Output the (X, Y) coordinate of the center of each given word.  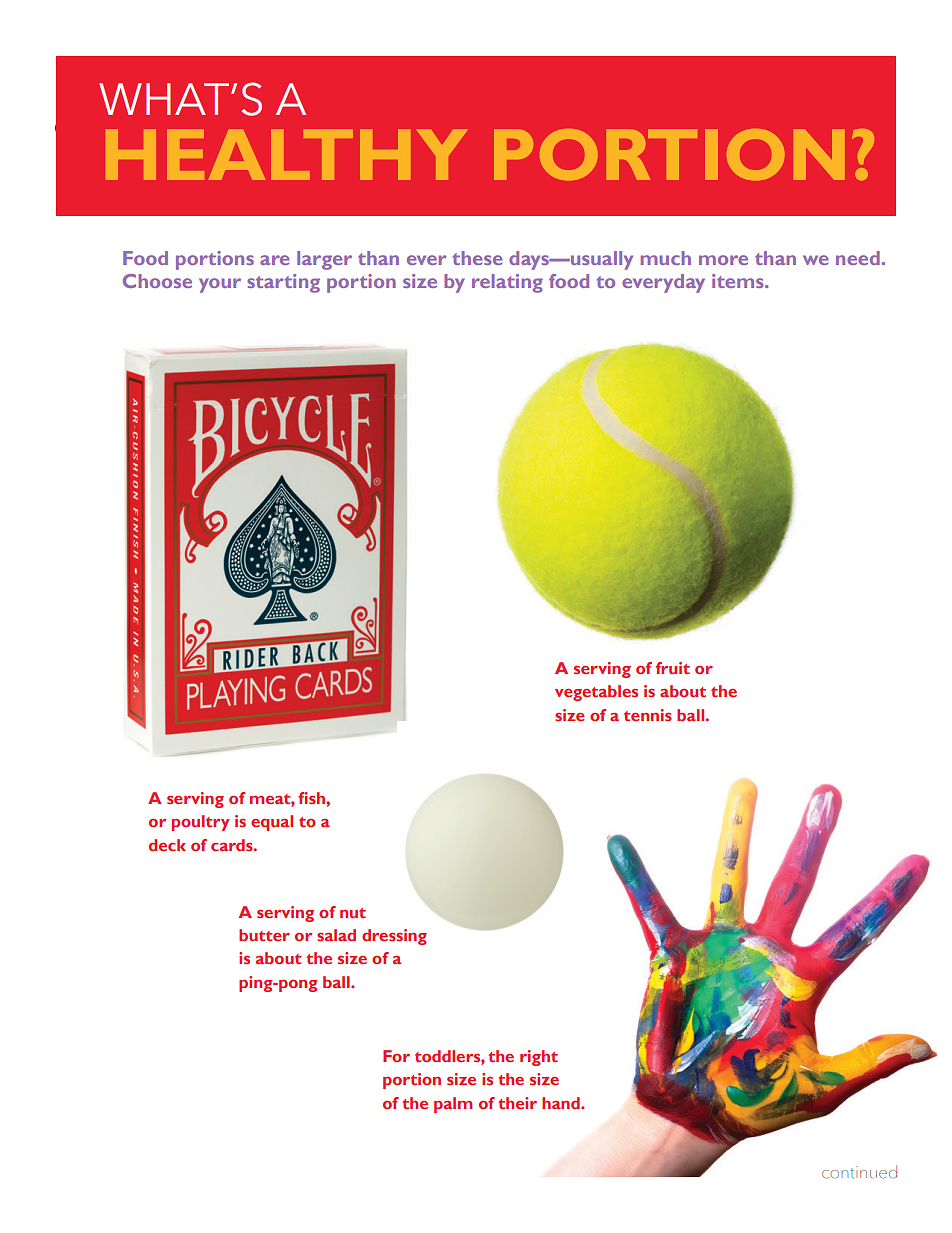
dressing (394, 937)
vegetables (596, 693)
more (723, 260)
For (396, 1056)
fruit (673, 668)
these (478, 258)
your (220, 285)
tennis (648, 715)
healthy (286, 154)
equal (272, 823)
